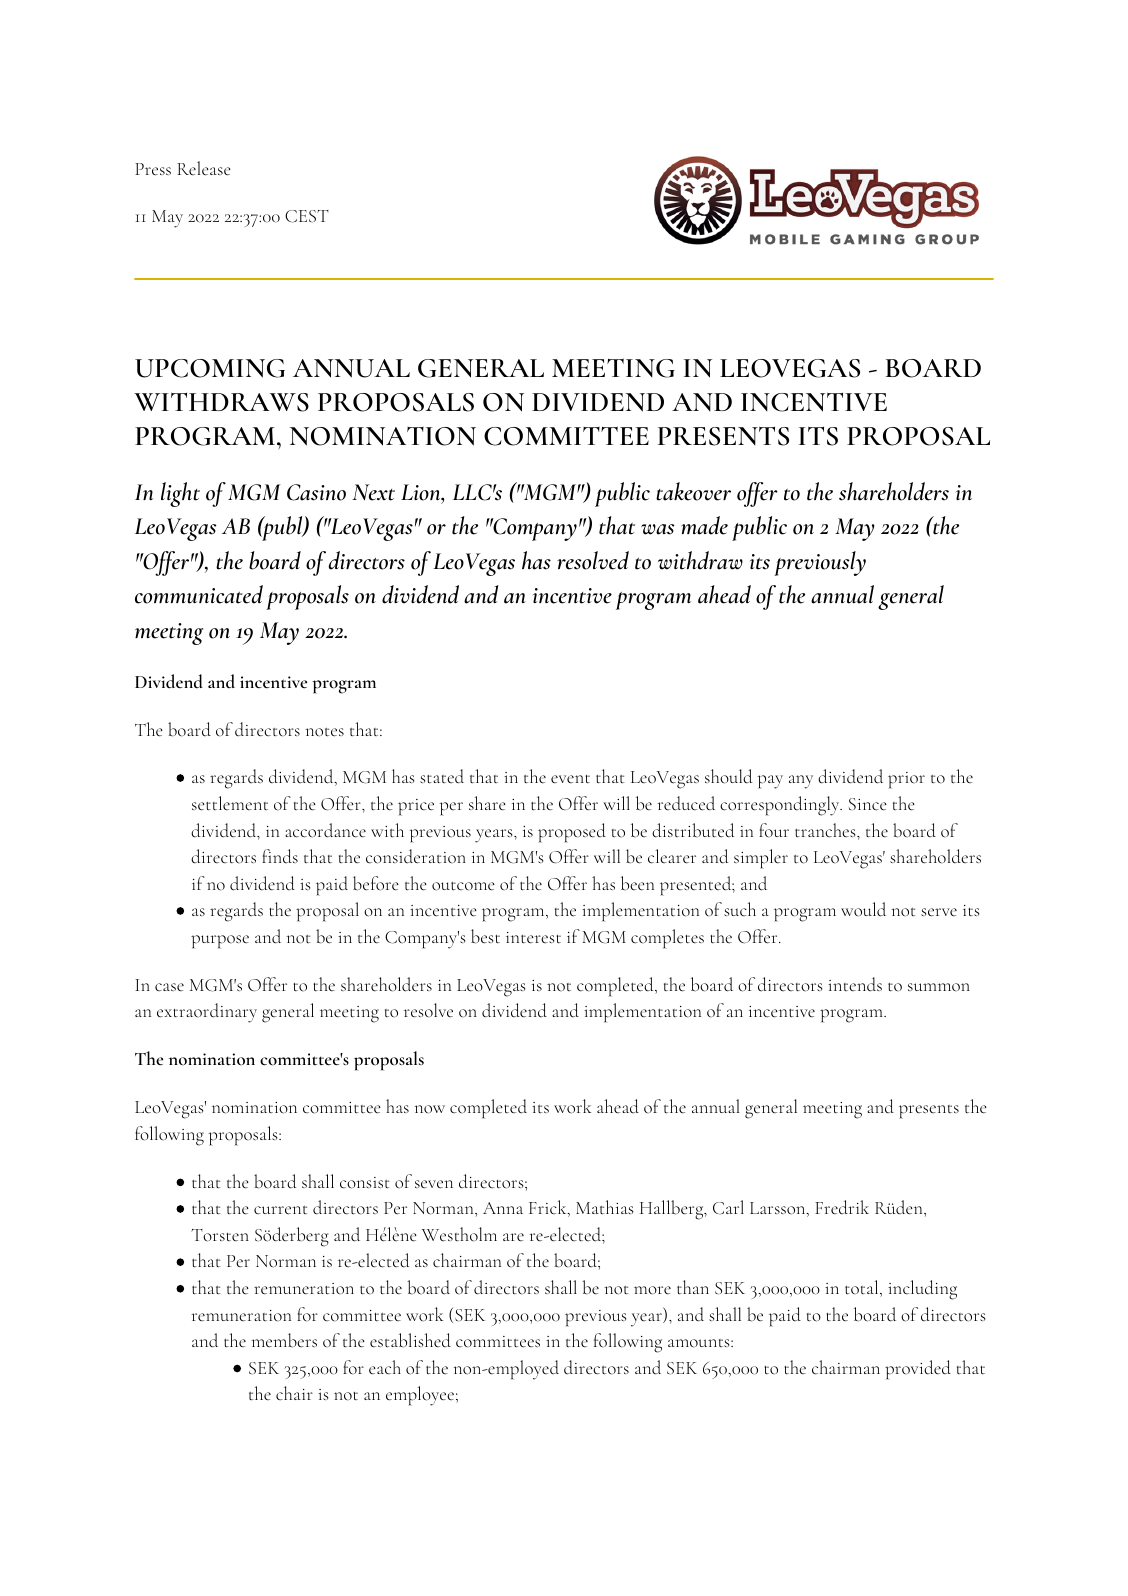  I want to click on CEST, so click(307, 216).
